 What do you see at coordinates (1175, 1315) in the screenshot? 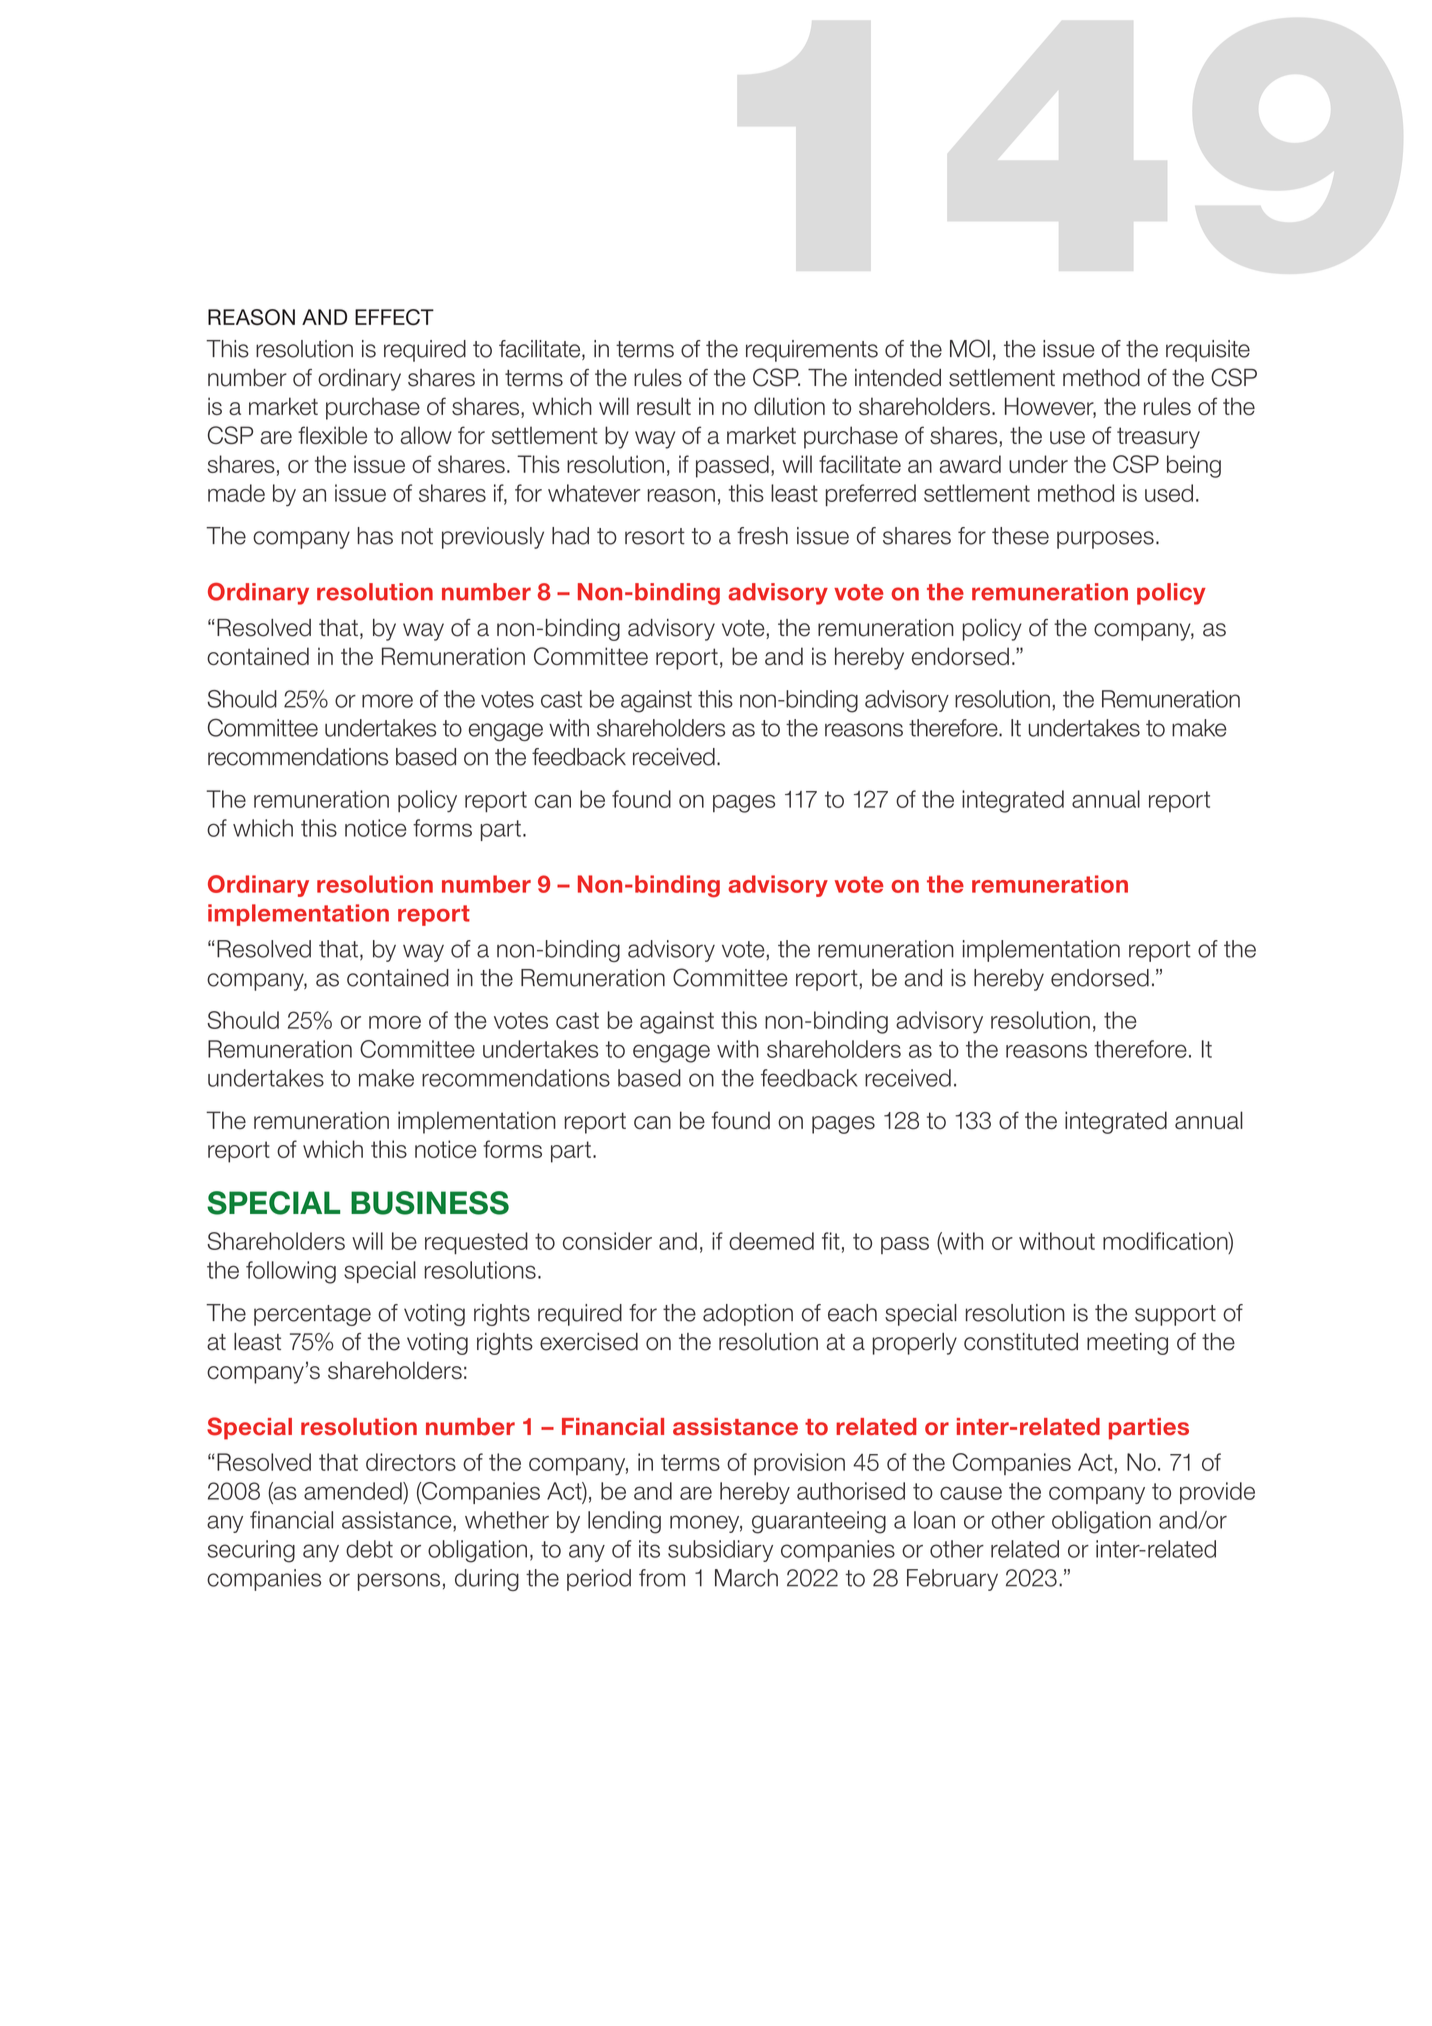
I see `support` at bounding box center [1175, 1315].
